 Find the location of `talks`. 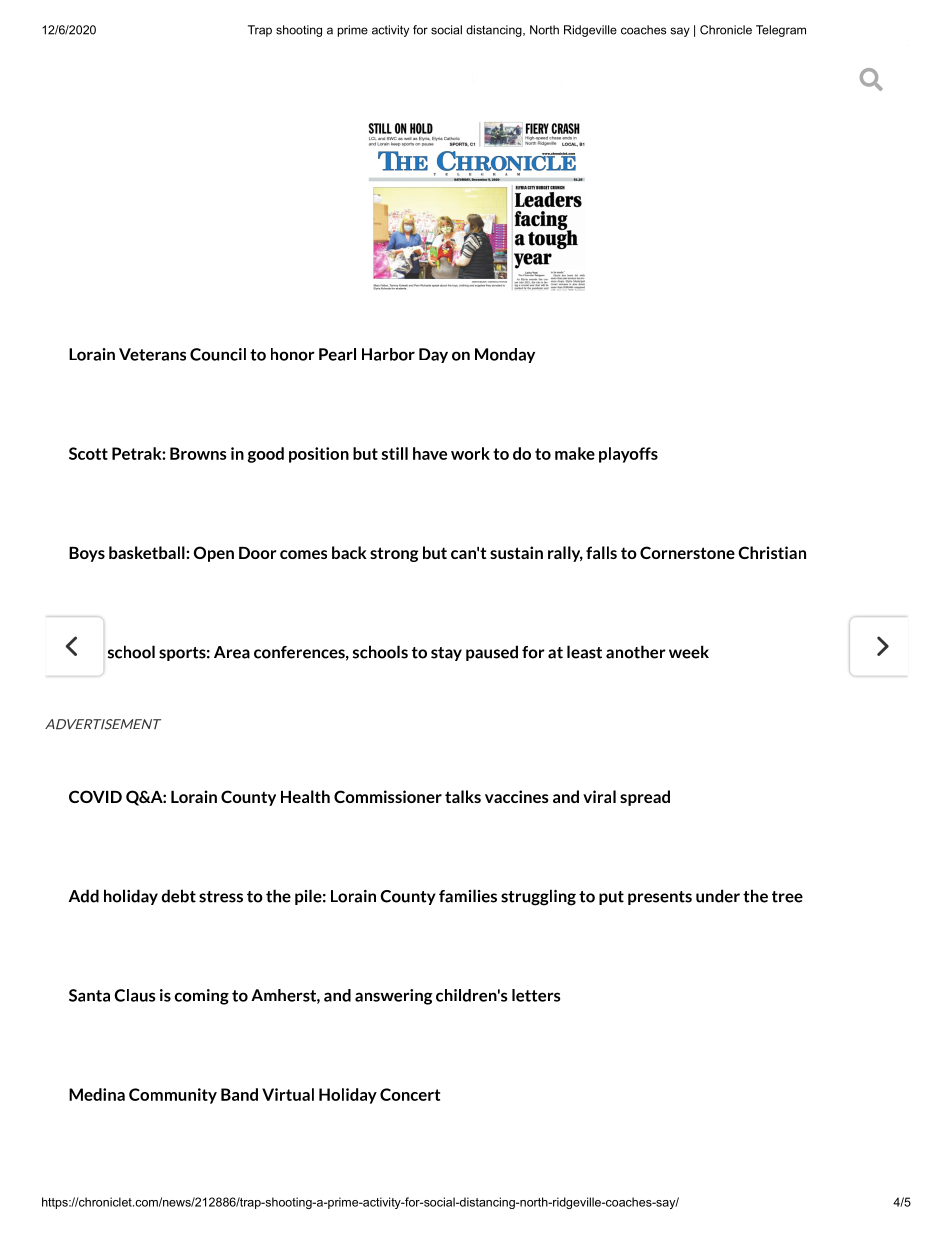

talks is located at coordinates (463, 796).
